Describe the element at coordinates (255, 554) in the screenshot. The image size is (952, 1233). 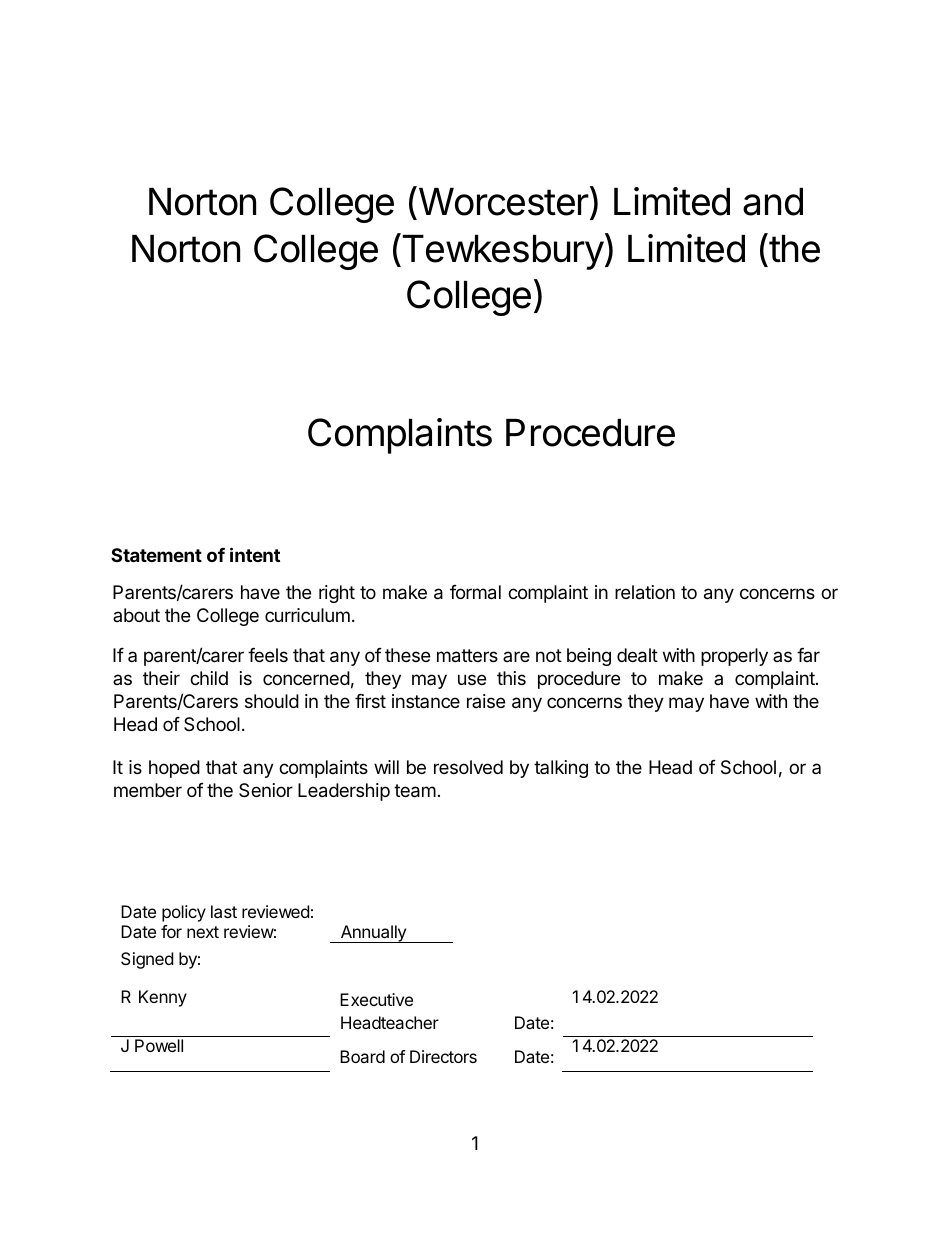
I see `intent` at that location.
